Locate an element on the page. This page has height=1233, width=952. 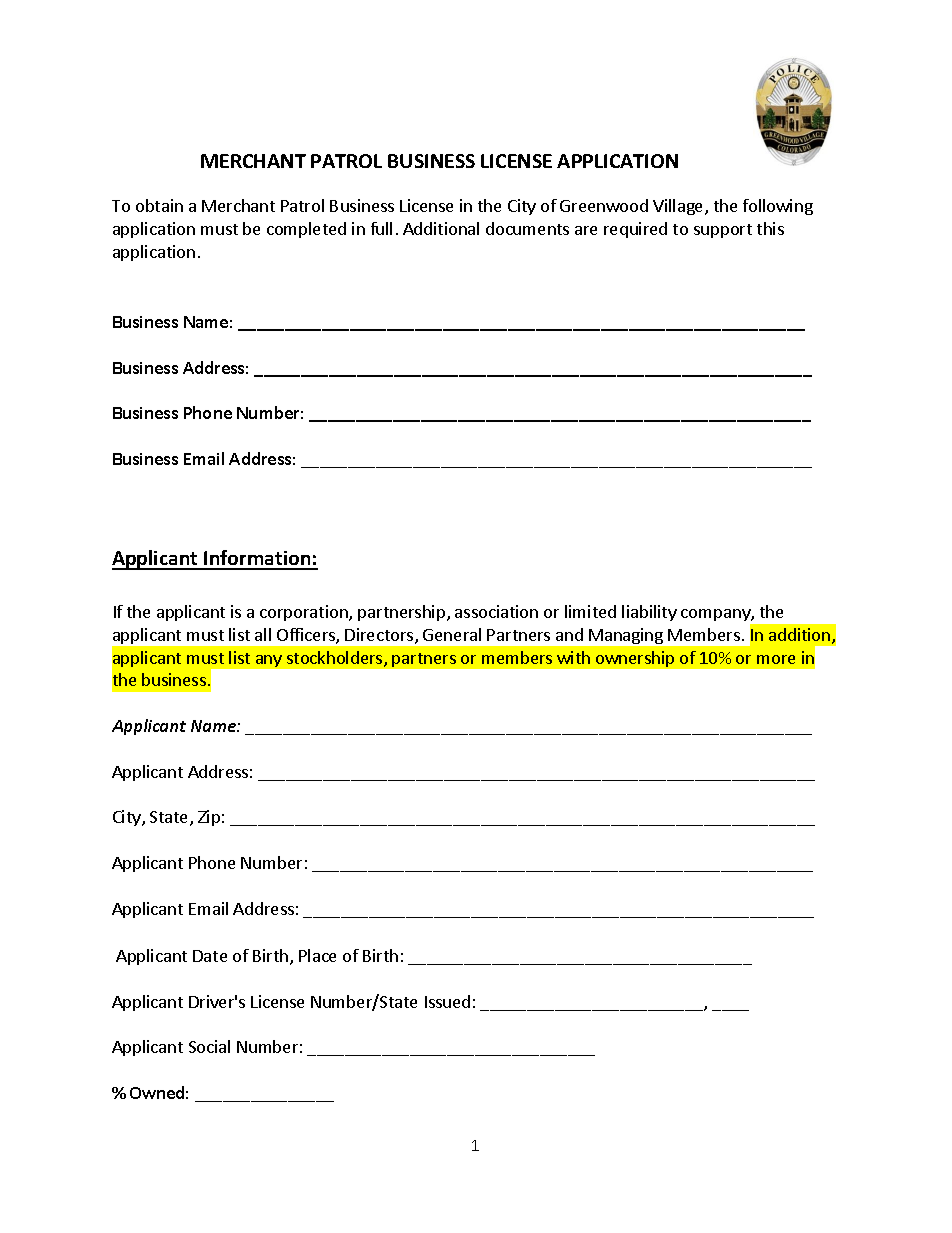
documents is located at coordinates (527, 228).
